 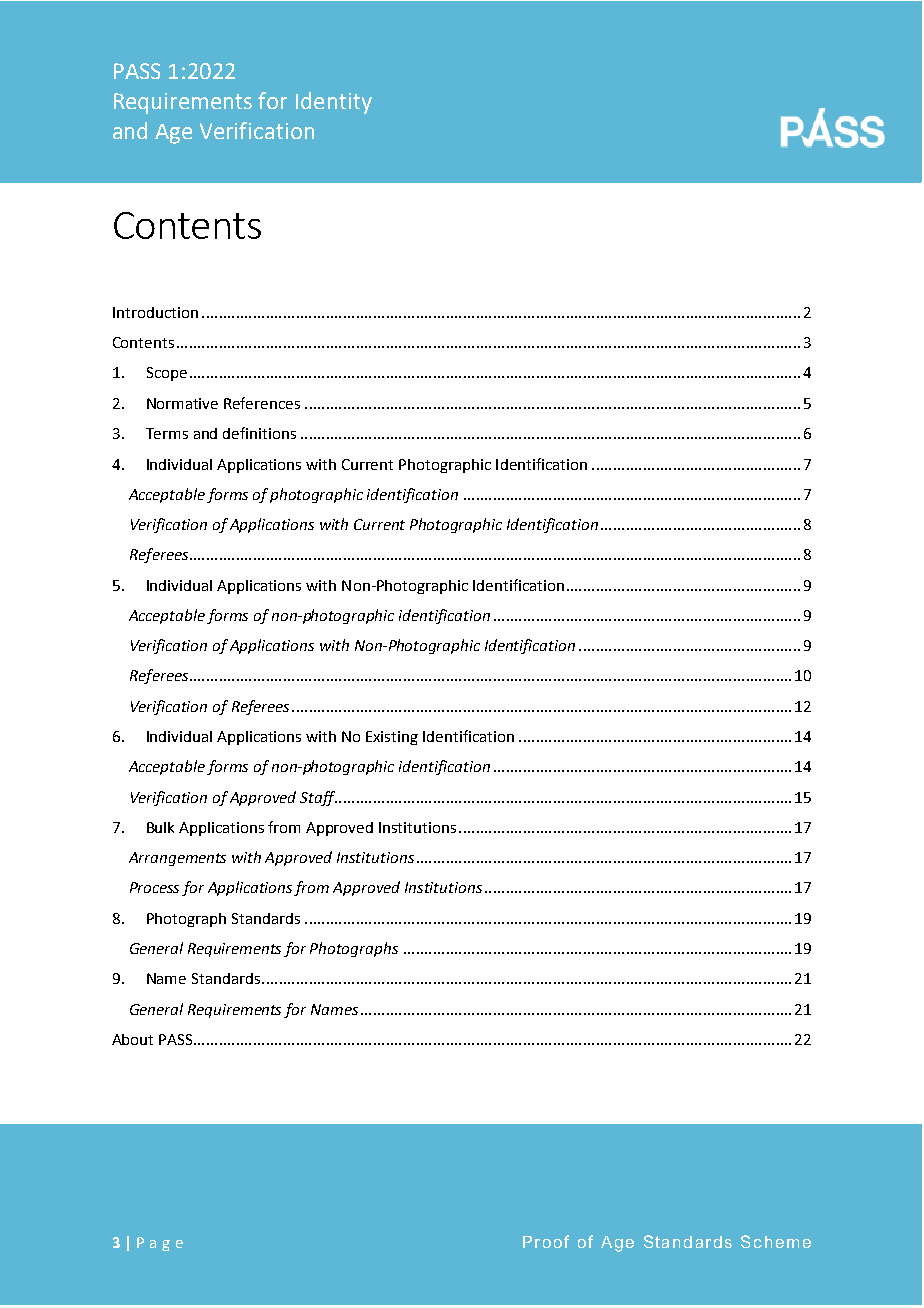 I want to click on Process, so click(x=154, y=887).
